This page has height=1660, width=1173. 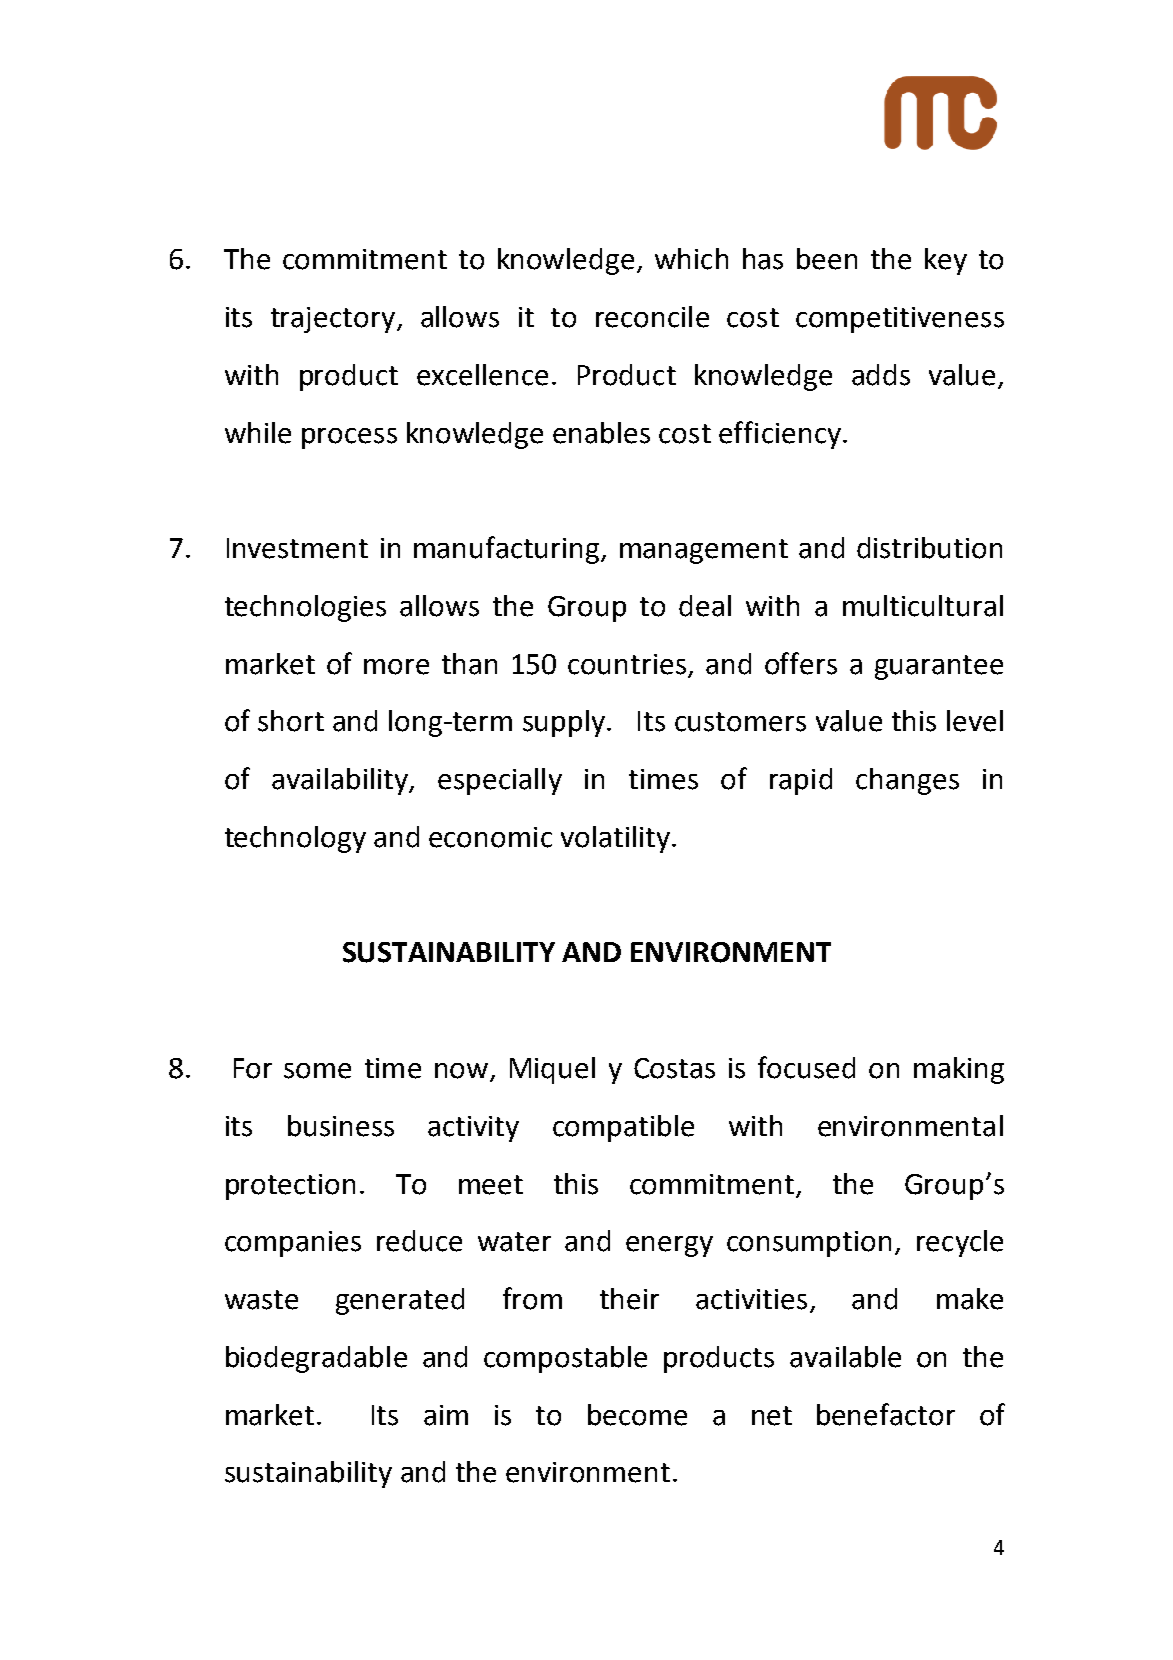 What do you see at coordinates (900, 320) in the page?
I see `competitiveness` at bounding box center [900, 320].
